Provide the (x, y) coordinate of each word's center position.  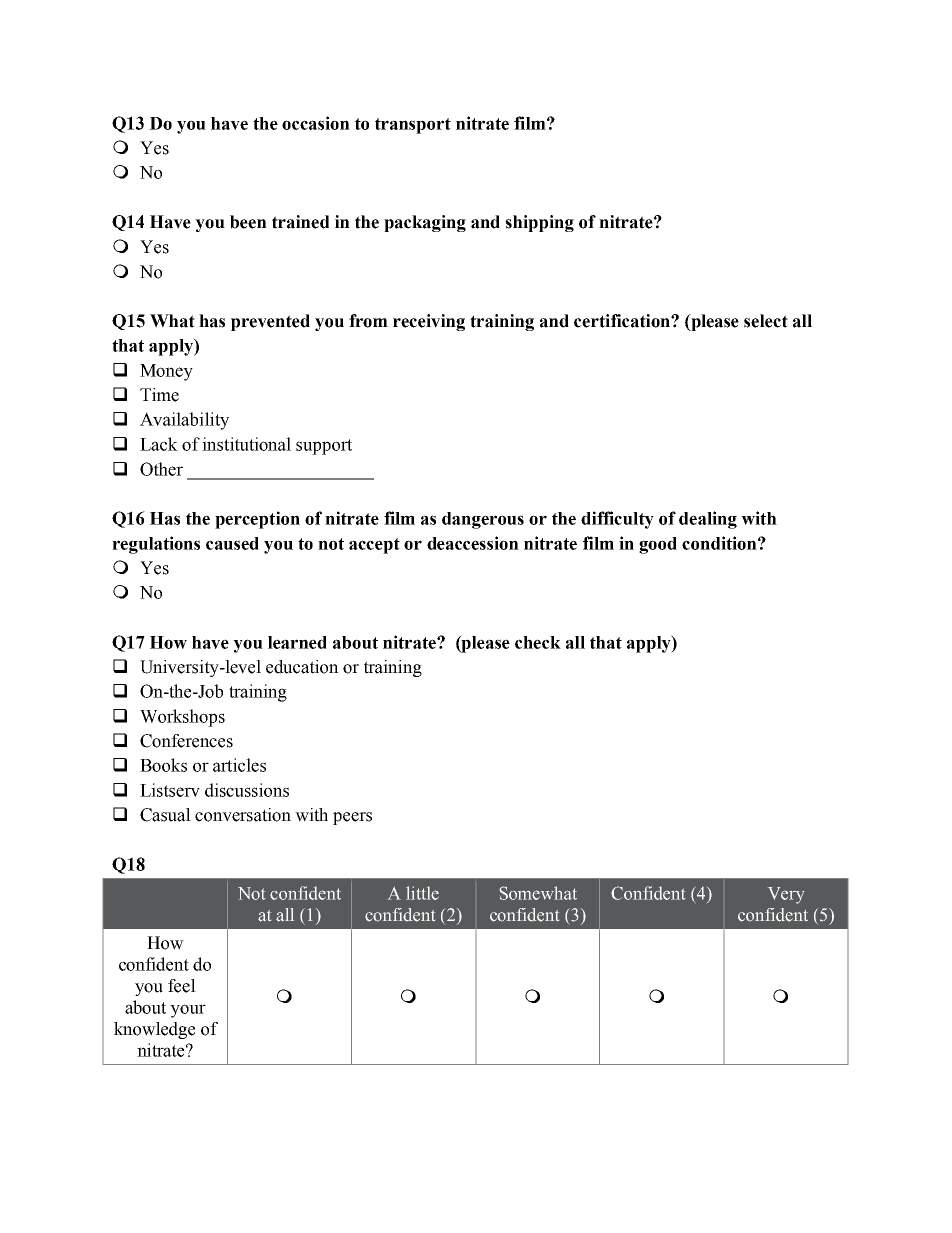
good (658, 545)
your (188, 1011)
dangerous (483, 520)
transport (413, 126)
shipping (539, 223)
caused (232, 543)
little (422, 893)
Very (786, 895)
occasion (316, 123)
